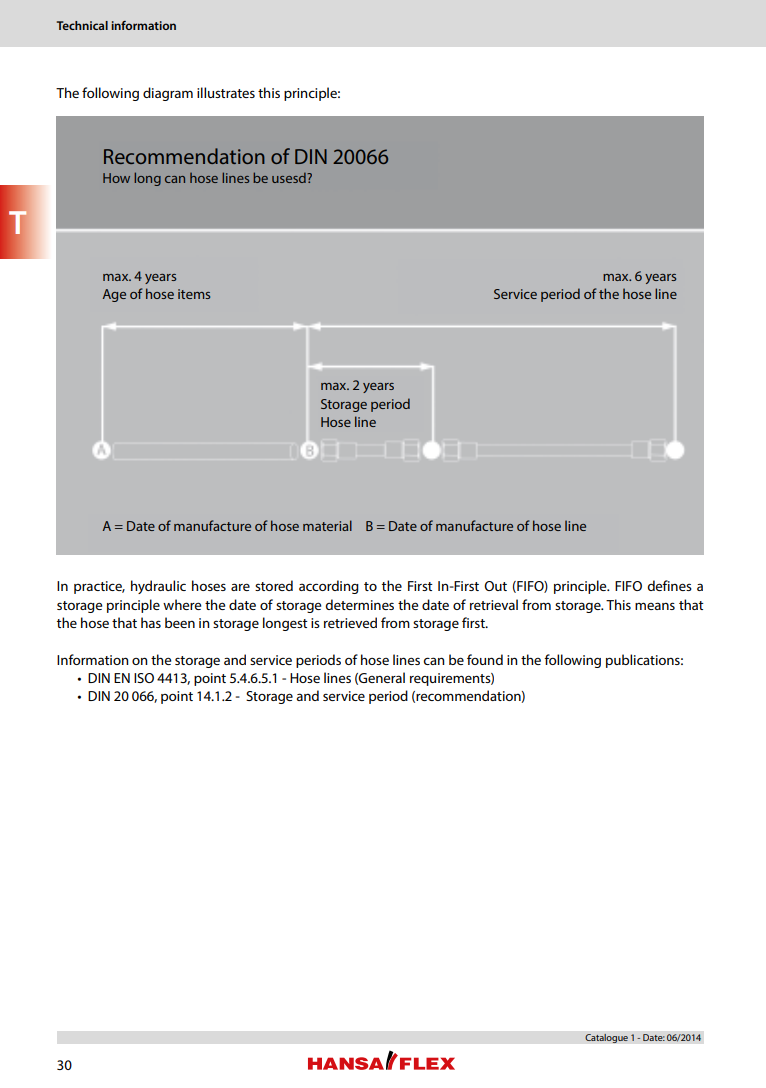  Describe the element at coordinates (485, 659) in the page. I see `found` at that location.
